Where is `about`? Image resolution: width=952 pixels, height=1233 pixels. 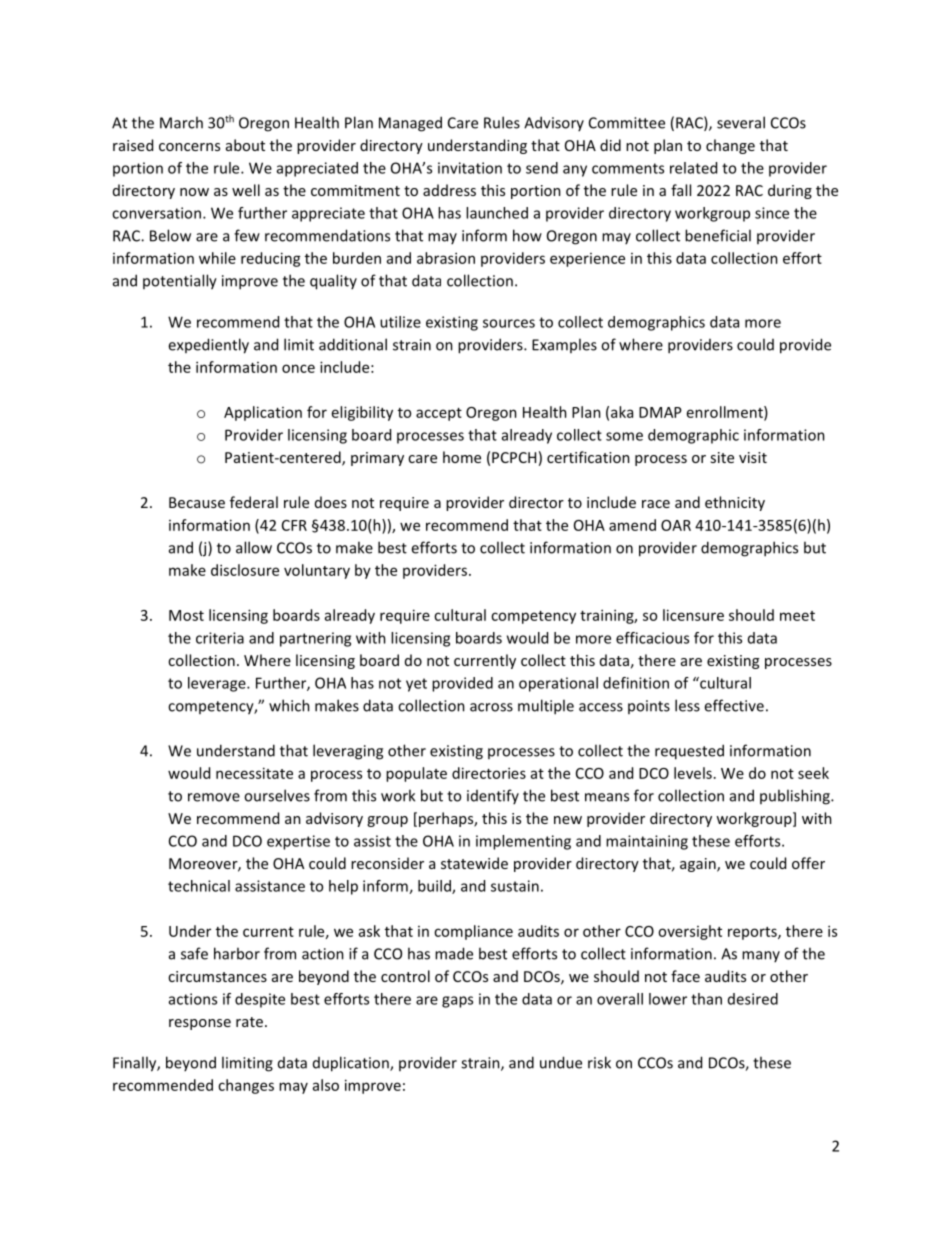 about is located at coordinates (245, 145).
